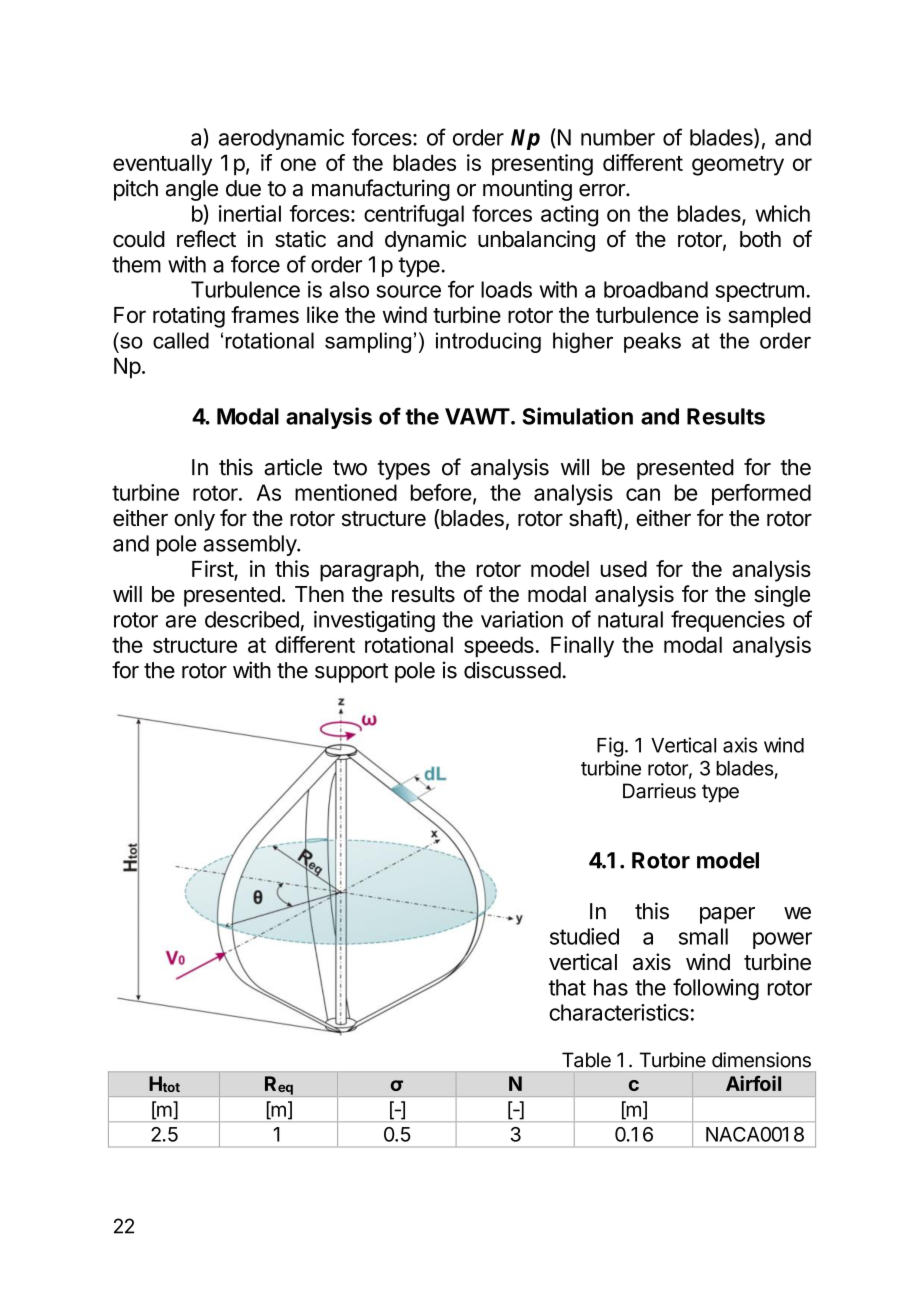 This document has height=1313, width=924. What do you see at coordinates (652, 342) in the document?
I see `peaks` at bounding box center [652, 342].
